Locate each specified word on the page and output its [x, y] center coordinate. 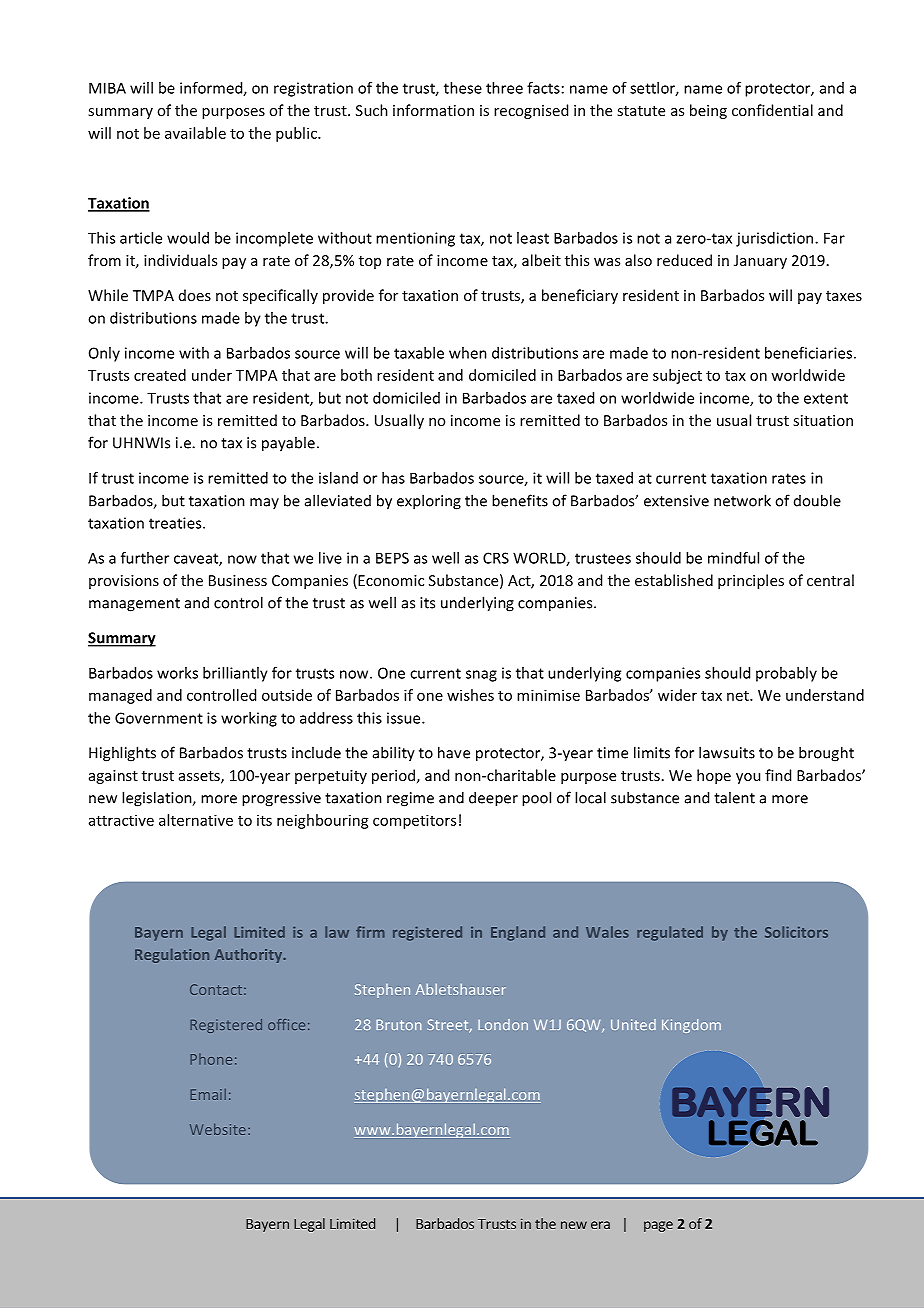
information [433, 110]
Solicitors [796, 932]
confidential [772, 110]
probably [786, 674]
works [177, 673]
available [195, 133]
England [518, 933]
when [468, 353]
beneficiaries [808, 353]
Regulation [172, 955]
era [600, 1225]
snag [481, 676]
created [160, 375]
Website [218, 1129]
